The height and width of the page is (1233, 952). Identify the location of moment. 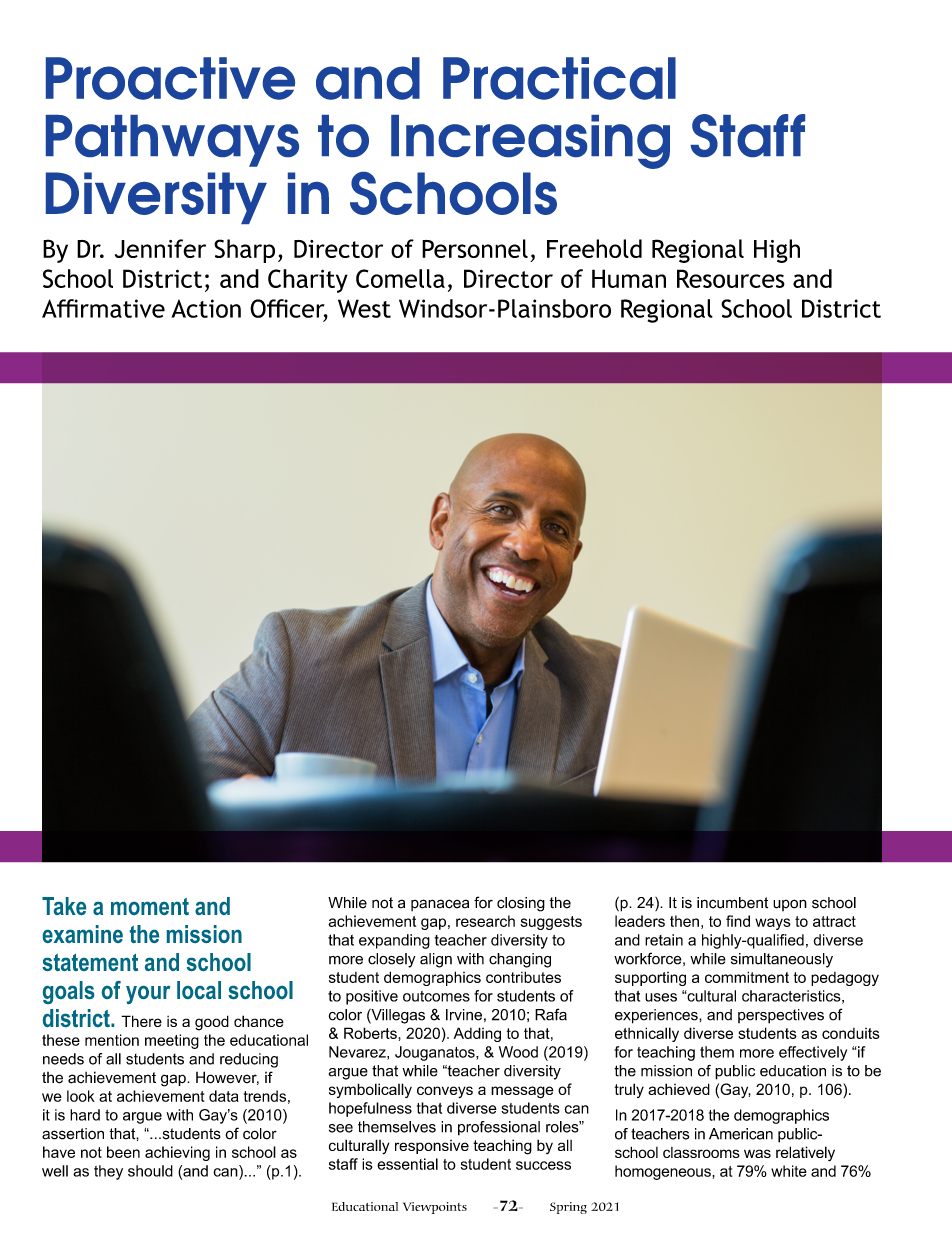
(150, 906).
